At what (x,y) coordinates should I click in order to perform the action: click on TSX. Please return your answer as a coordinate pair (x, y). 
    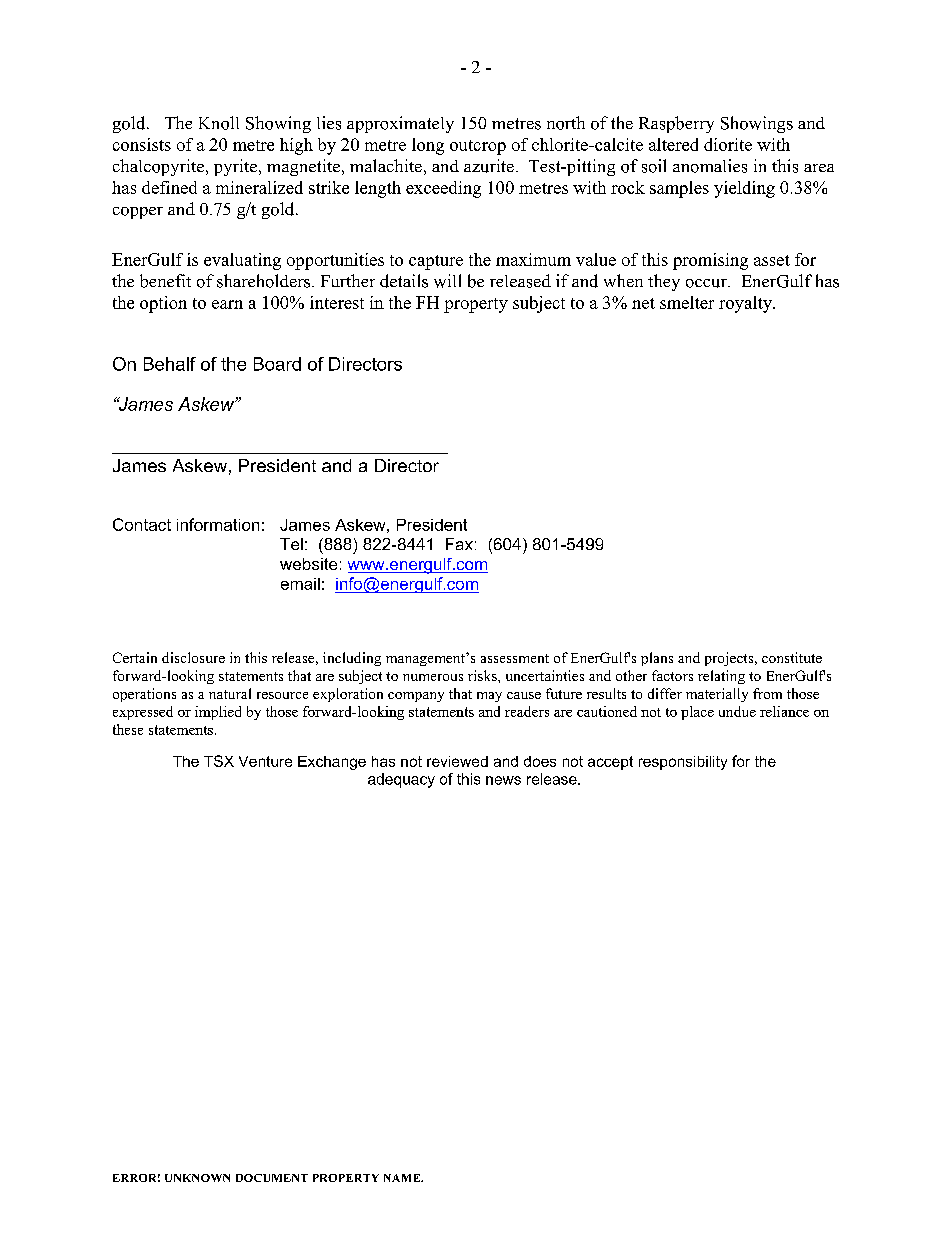
    Looking at the image, I should click on (219, 761).
